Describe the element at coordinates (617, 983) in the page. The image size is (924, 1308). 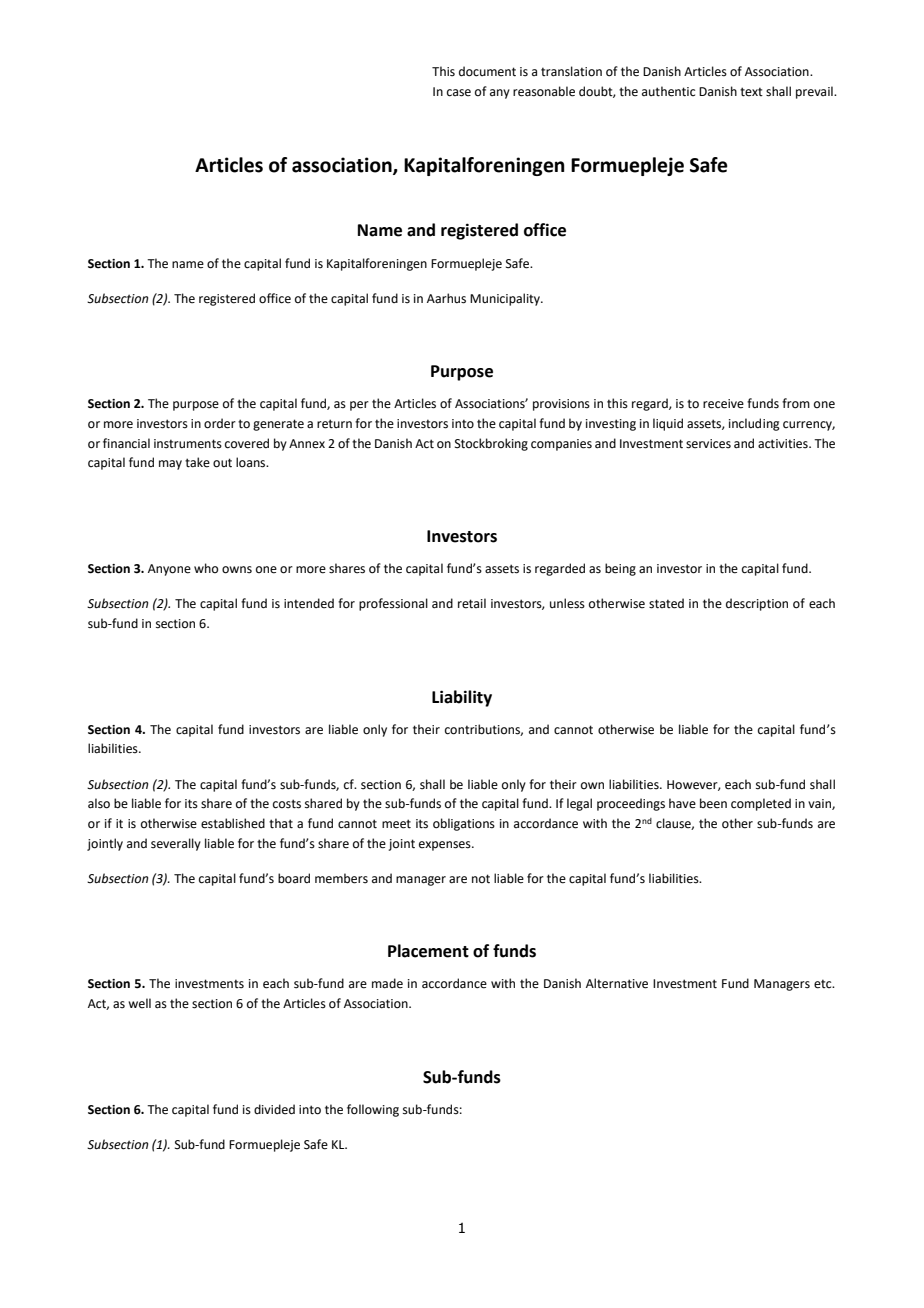
I see `Alternative` at that location.
